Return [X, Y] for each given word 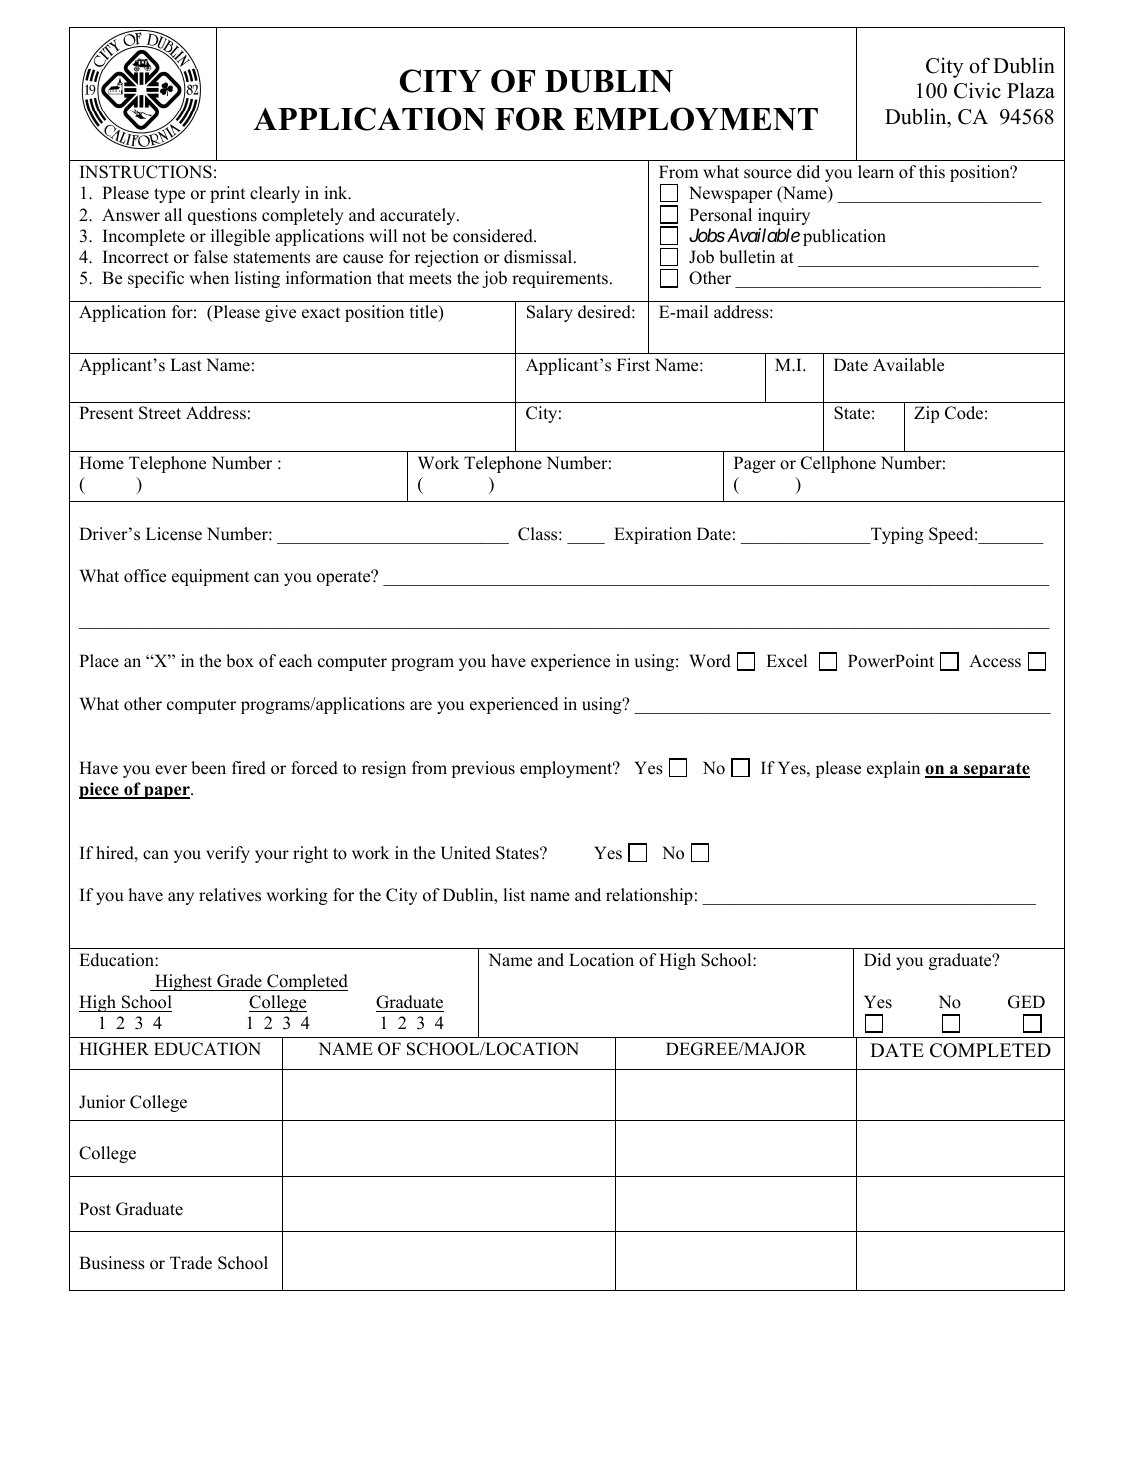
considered [494, 236]
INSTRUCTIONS [146, 172]
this [932, 172]
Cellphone [838, 464]
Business [112, 1263]
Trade [191, 1263]
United [466, 853]
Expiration [653, 535]
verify [228, 854]
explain [893, 769]
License [174, 534]
